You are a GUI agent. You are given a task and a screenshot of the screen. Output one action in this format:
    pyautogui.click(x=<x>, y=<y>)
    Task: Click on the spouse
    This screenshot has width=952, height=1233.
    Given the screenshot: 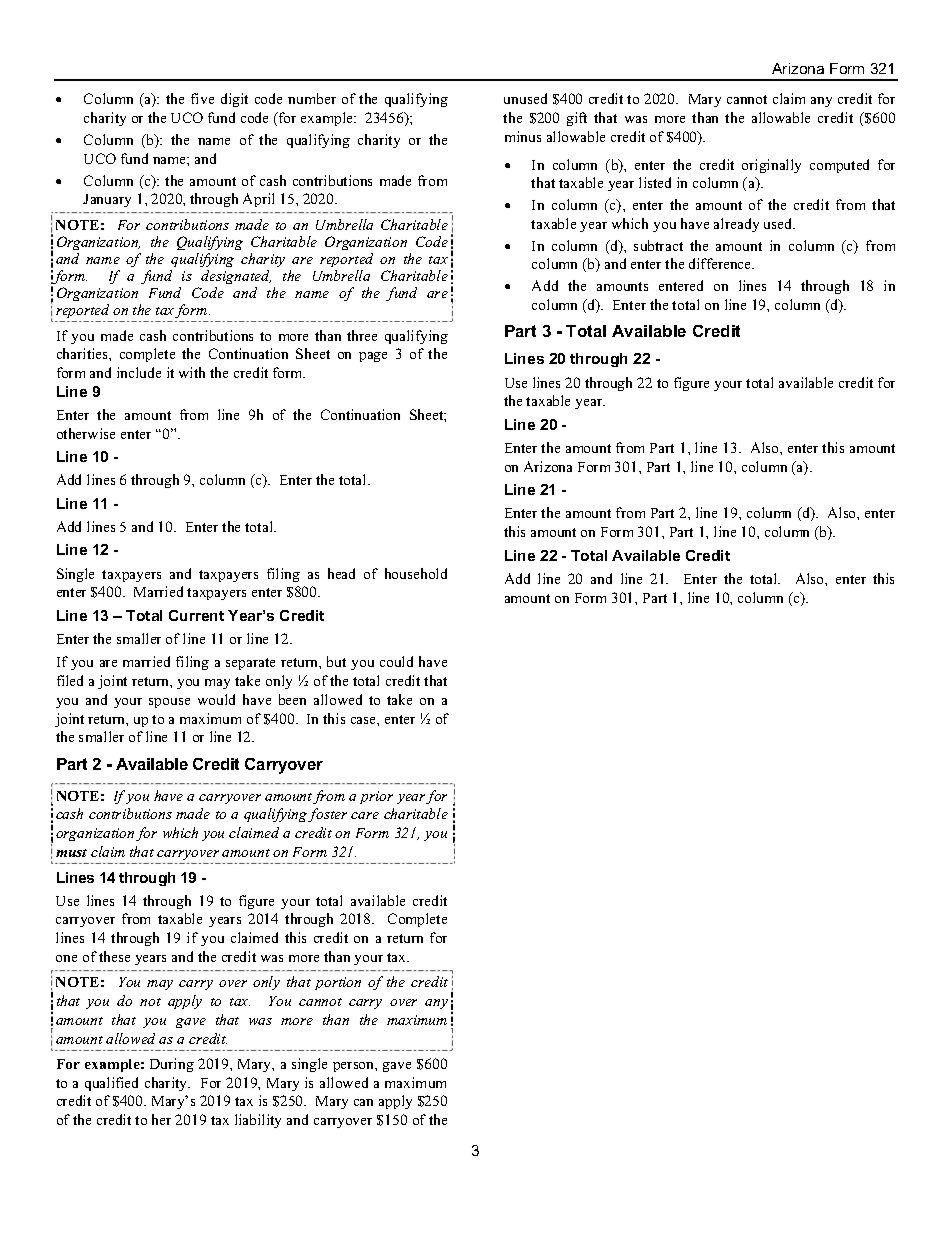 What is the action you would take?
    pyautogui.click(x=169, y=703)
